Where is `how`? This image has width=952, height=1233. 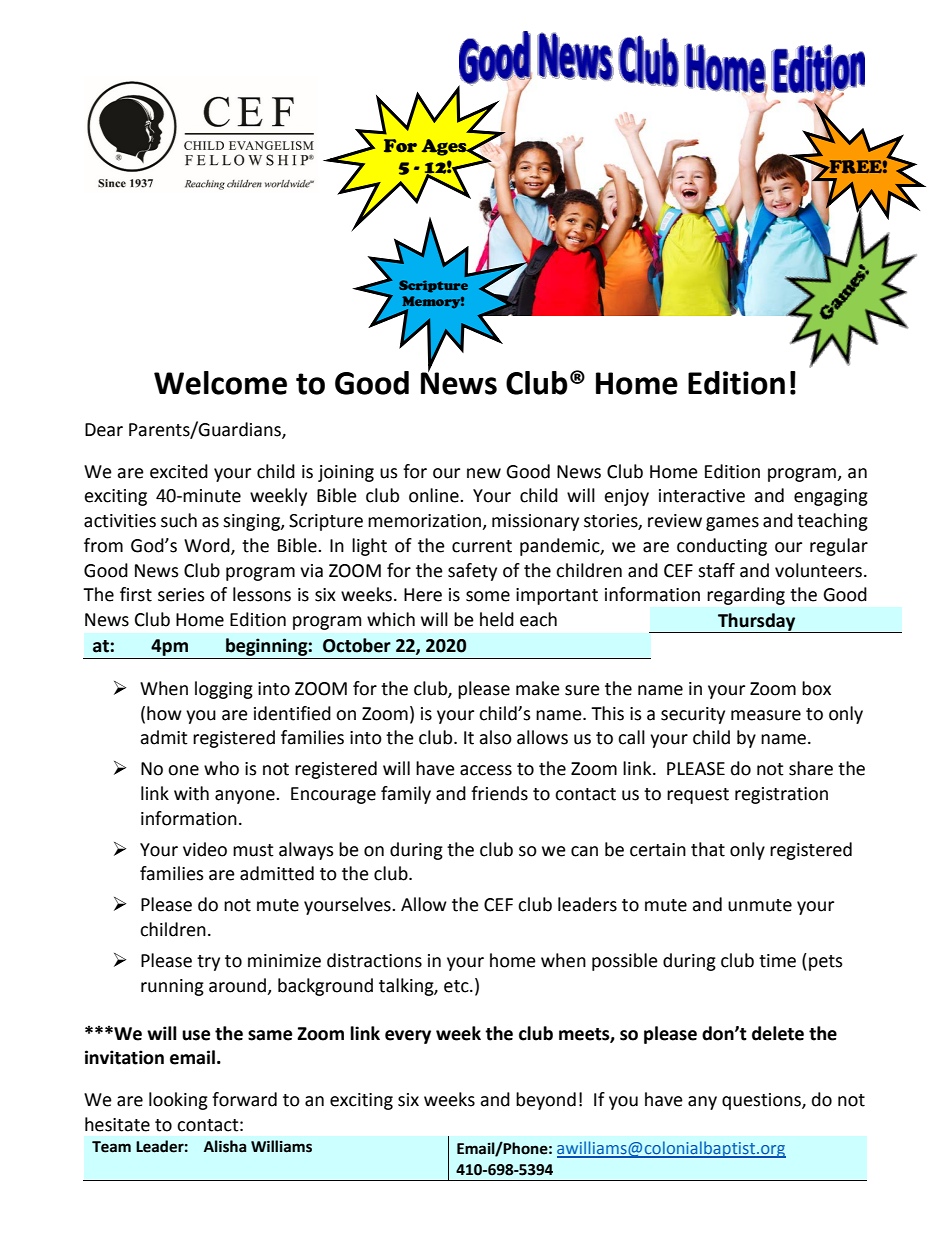 how is located at coordinates (164, 713).
